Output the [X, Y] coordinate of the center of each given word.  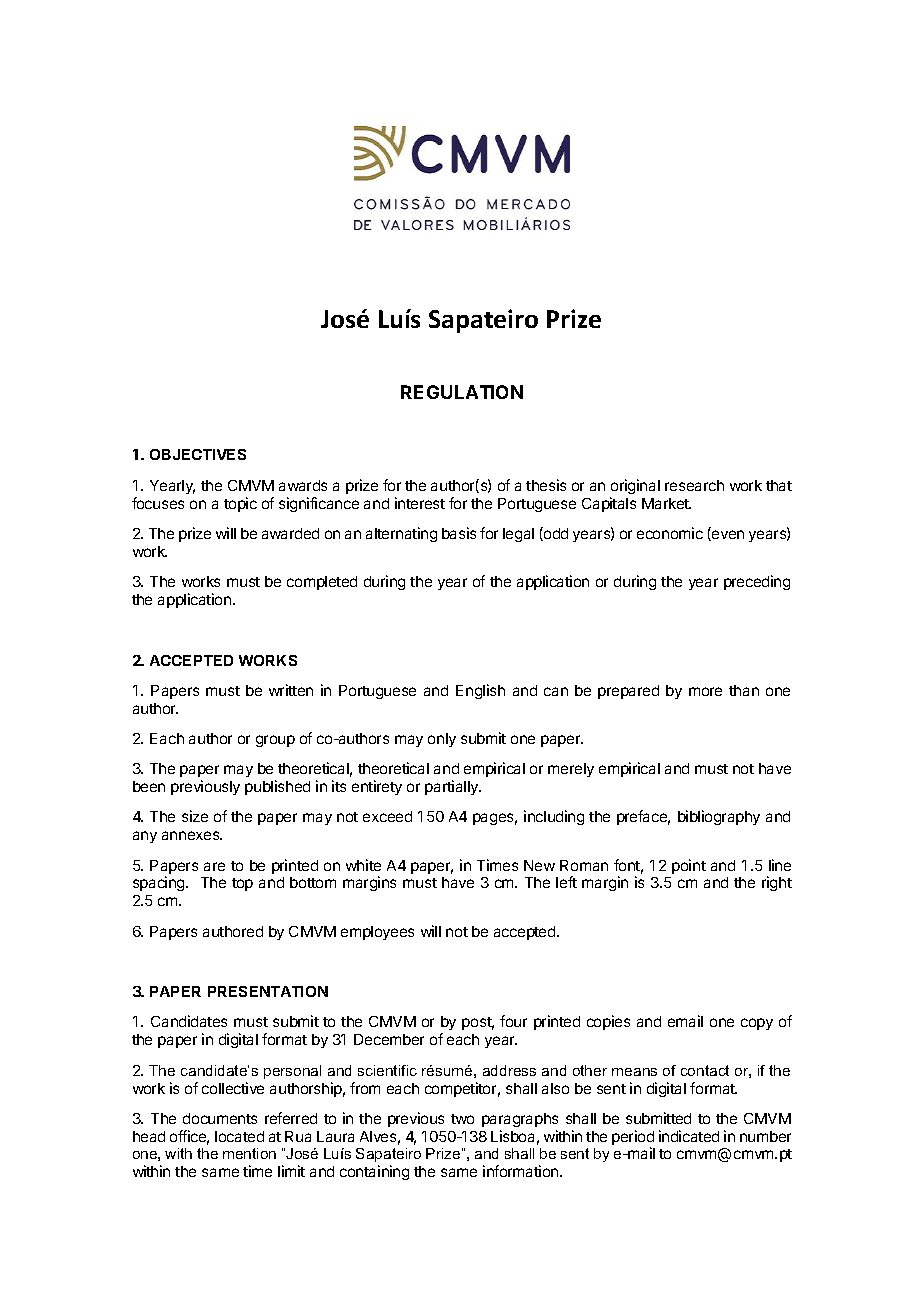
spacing [160, 883]
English [480, 691]
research [694, 485]
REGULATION [462, 392]
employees [377, 933]
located [239, 1136]
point [689, 866]
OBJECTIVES [198, 454]
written [291, 690]
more [705, 691]
